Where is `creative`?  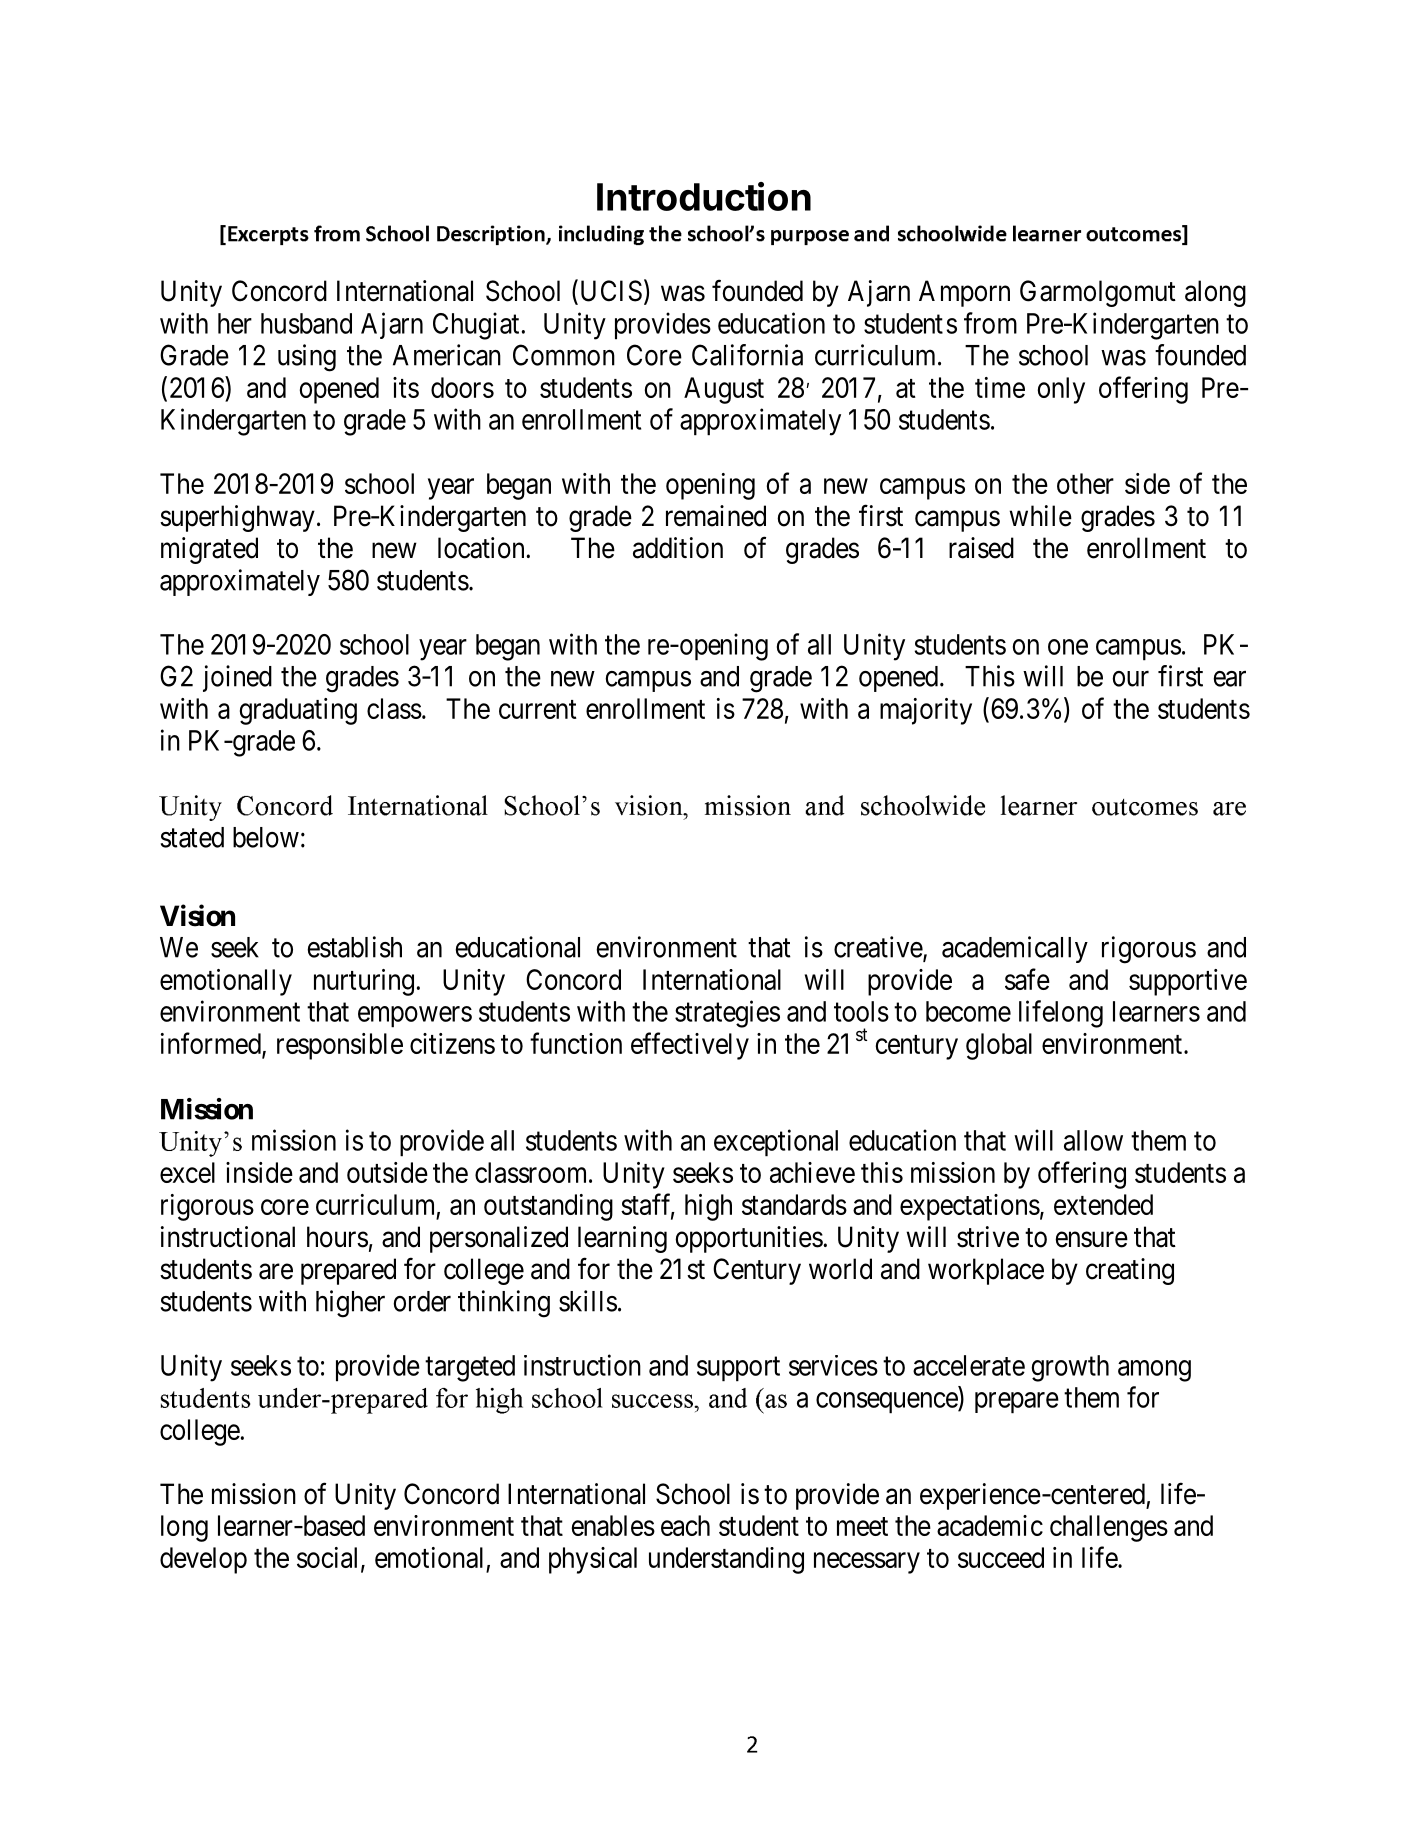
creative is located at coordinates (879, 948).
